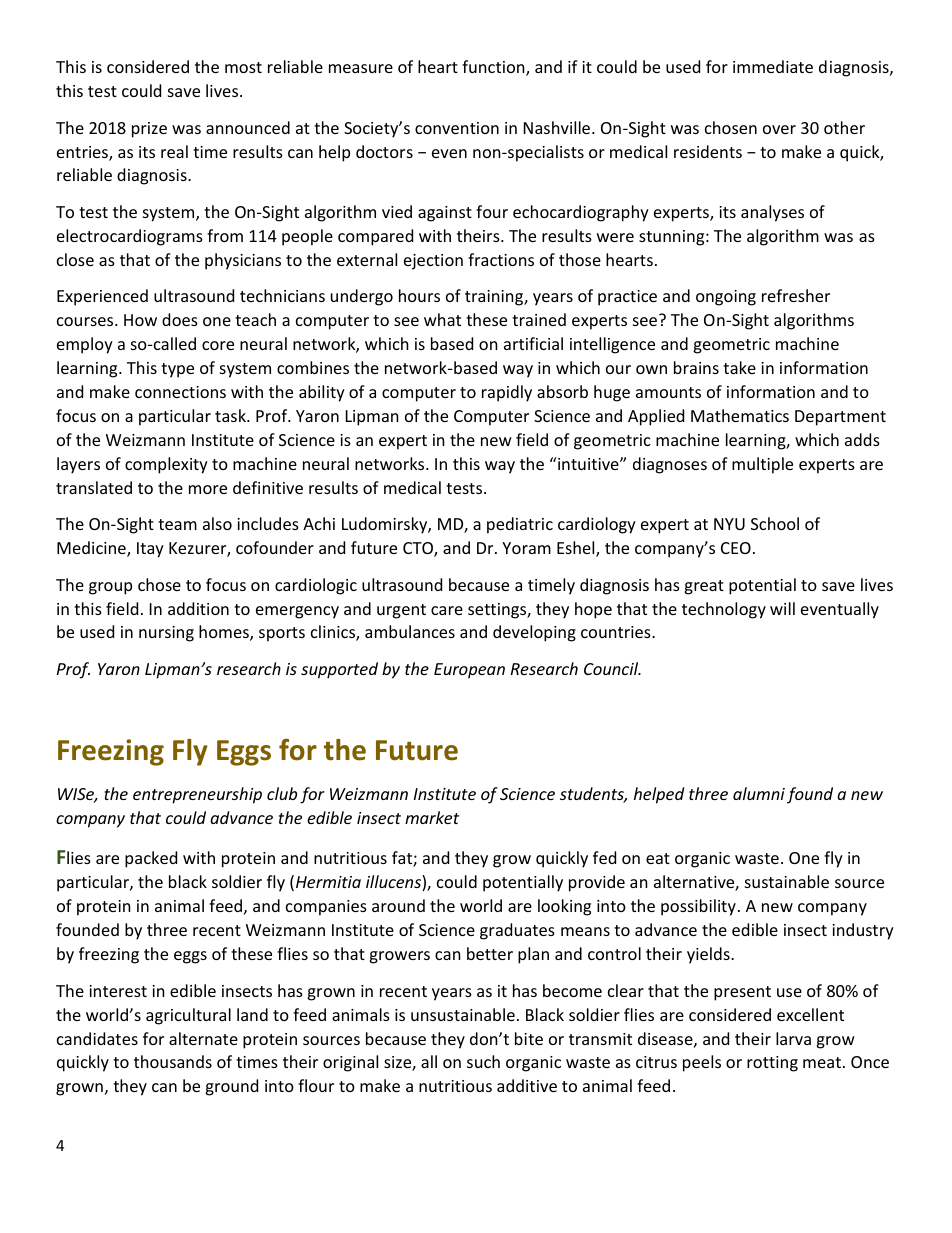 The width and height of the image is (952, 1233). I want to click on prize, so click(149, 130).
